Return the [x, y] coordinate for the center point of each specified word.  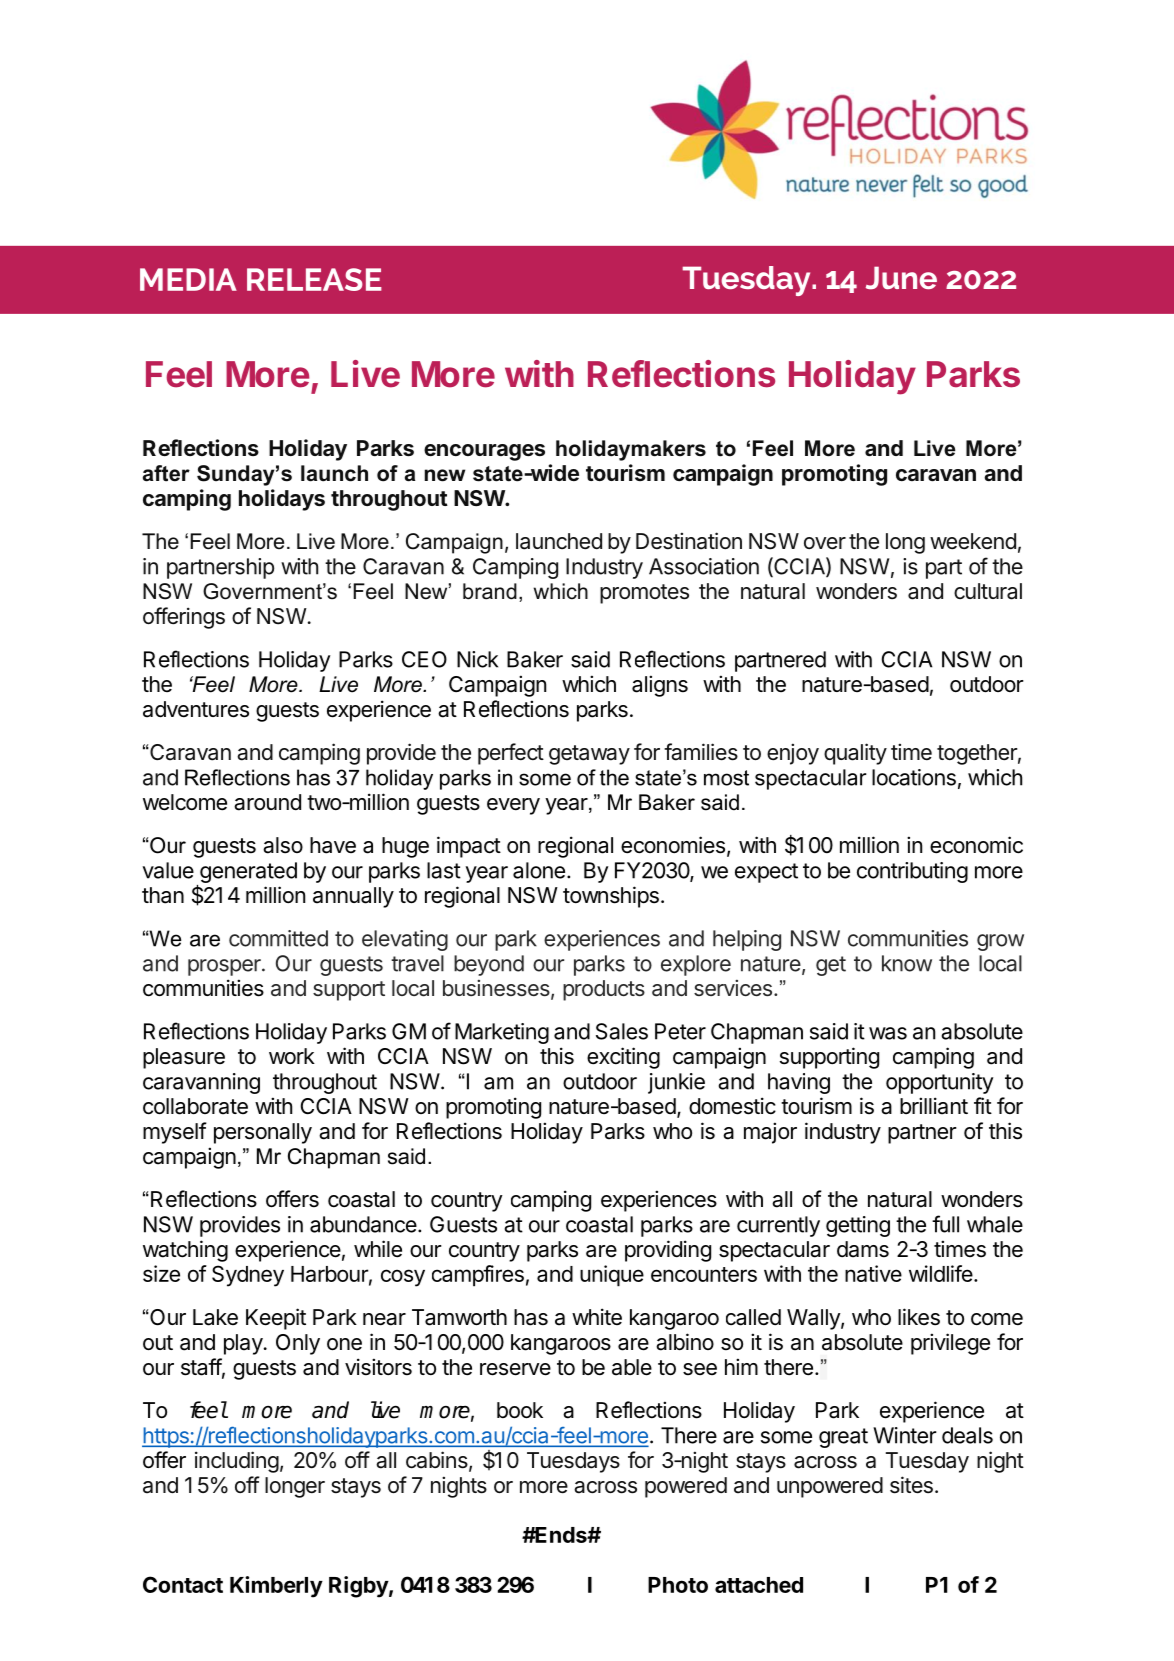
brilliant [934, 1106]
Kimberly [276, 1587]
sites [911, 1485]
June [901, 278]
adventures [196, 709]
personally [263, 1133]
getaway [589, 755]
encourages [484, 452]
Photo [678, 1585]
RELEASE [314, 279]
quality [855, 754]
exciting [623, 1058]
